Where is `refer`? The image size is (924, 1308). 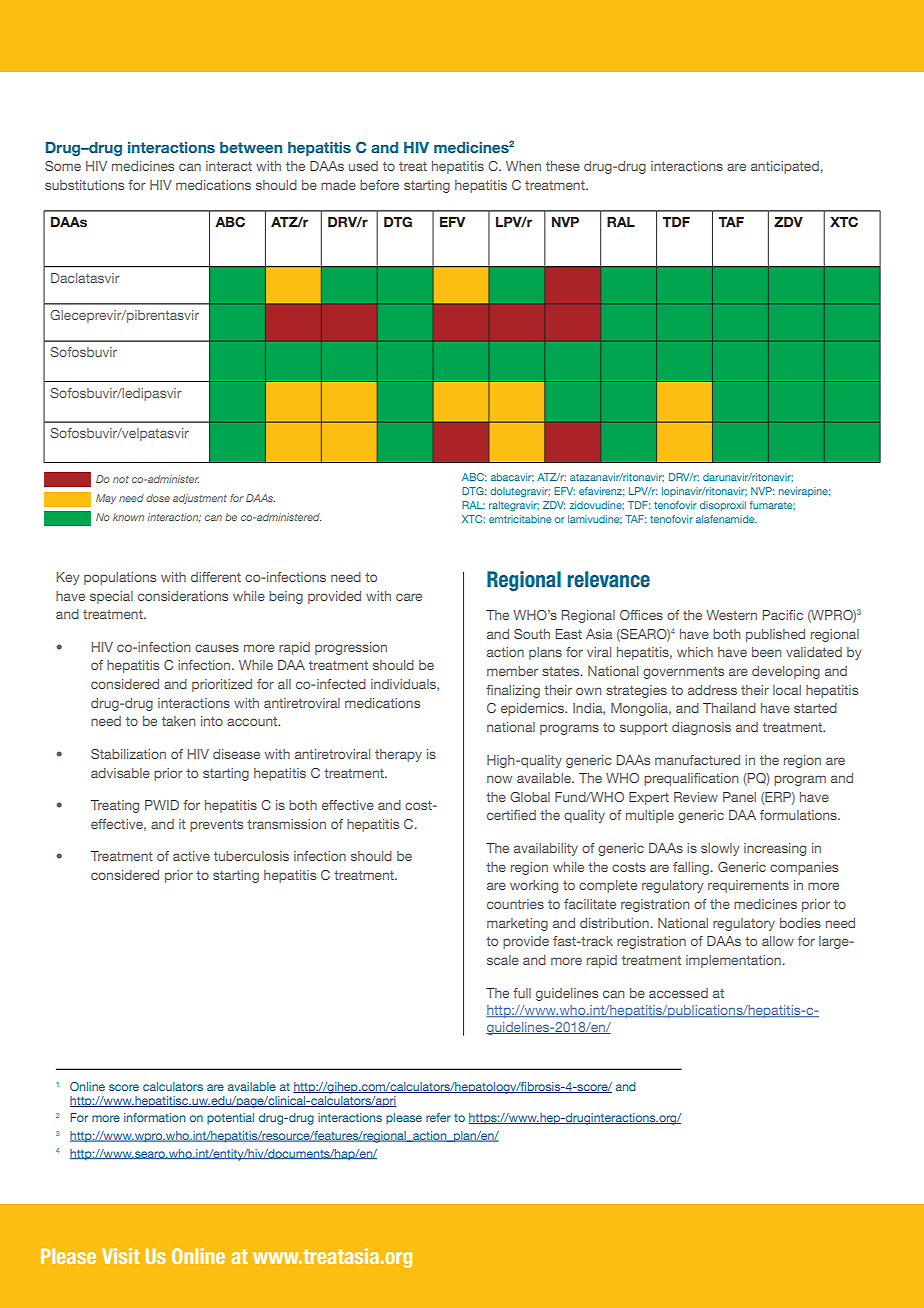 refer is located at coordinates (438, 1117).
